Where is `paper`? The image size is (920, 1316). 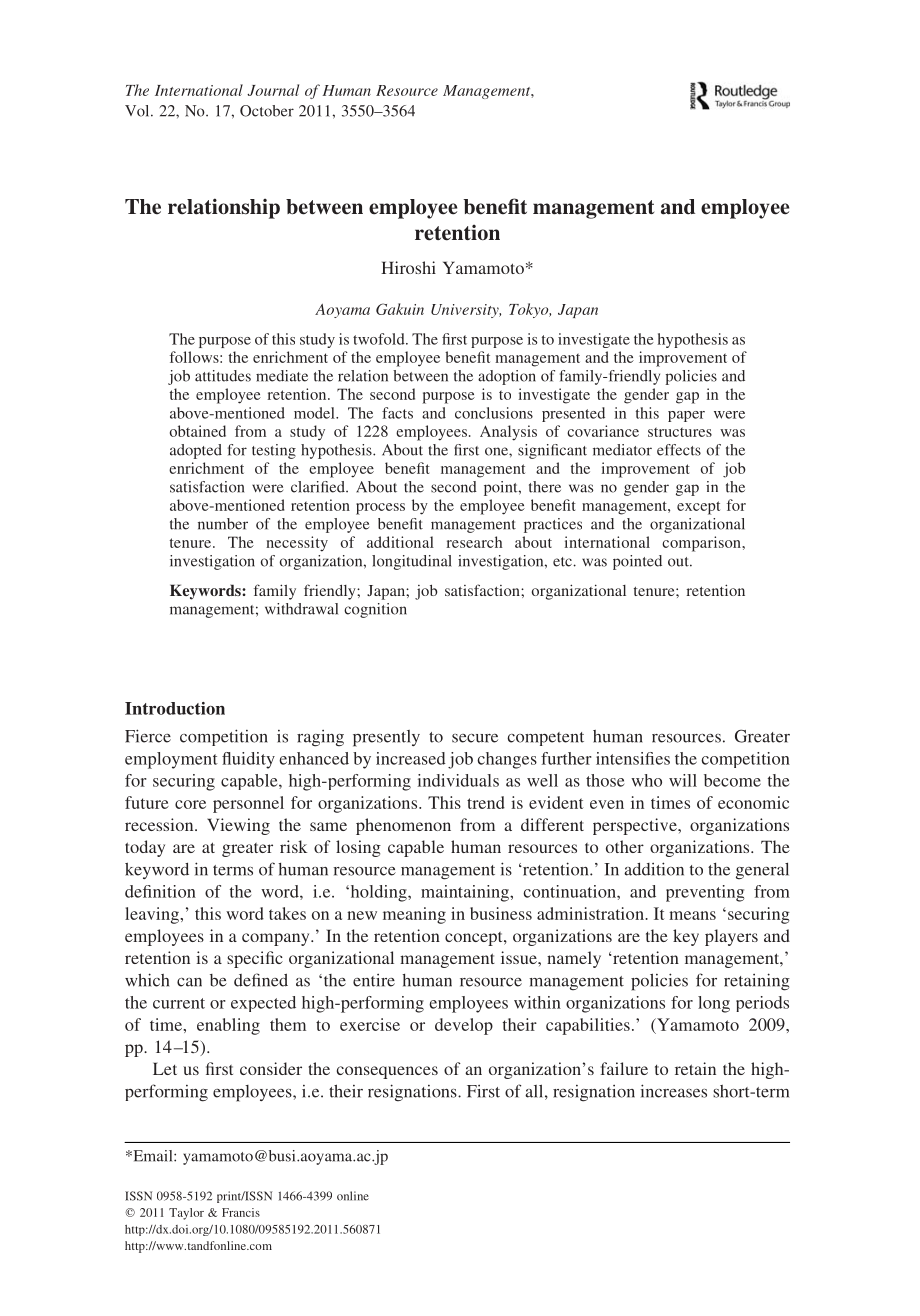 paper is located at coordinates (686, 416).
